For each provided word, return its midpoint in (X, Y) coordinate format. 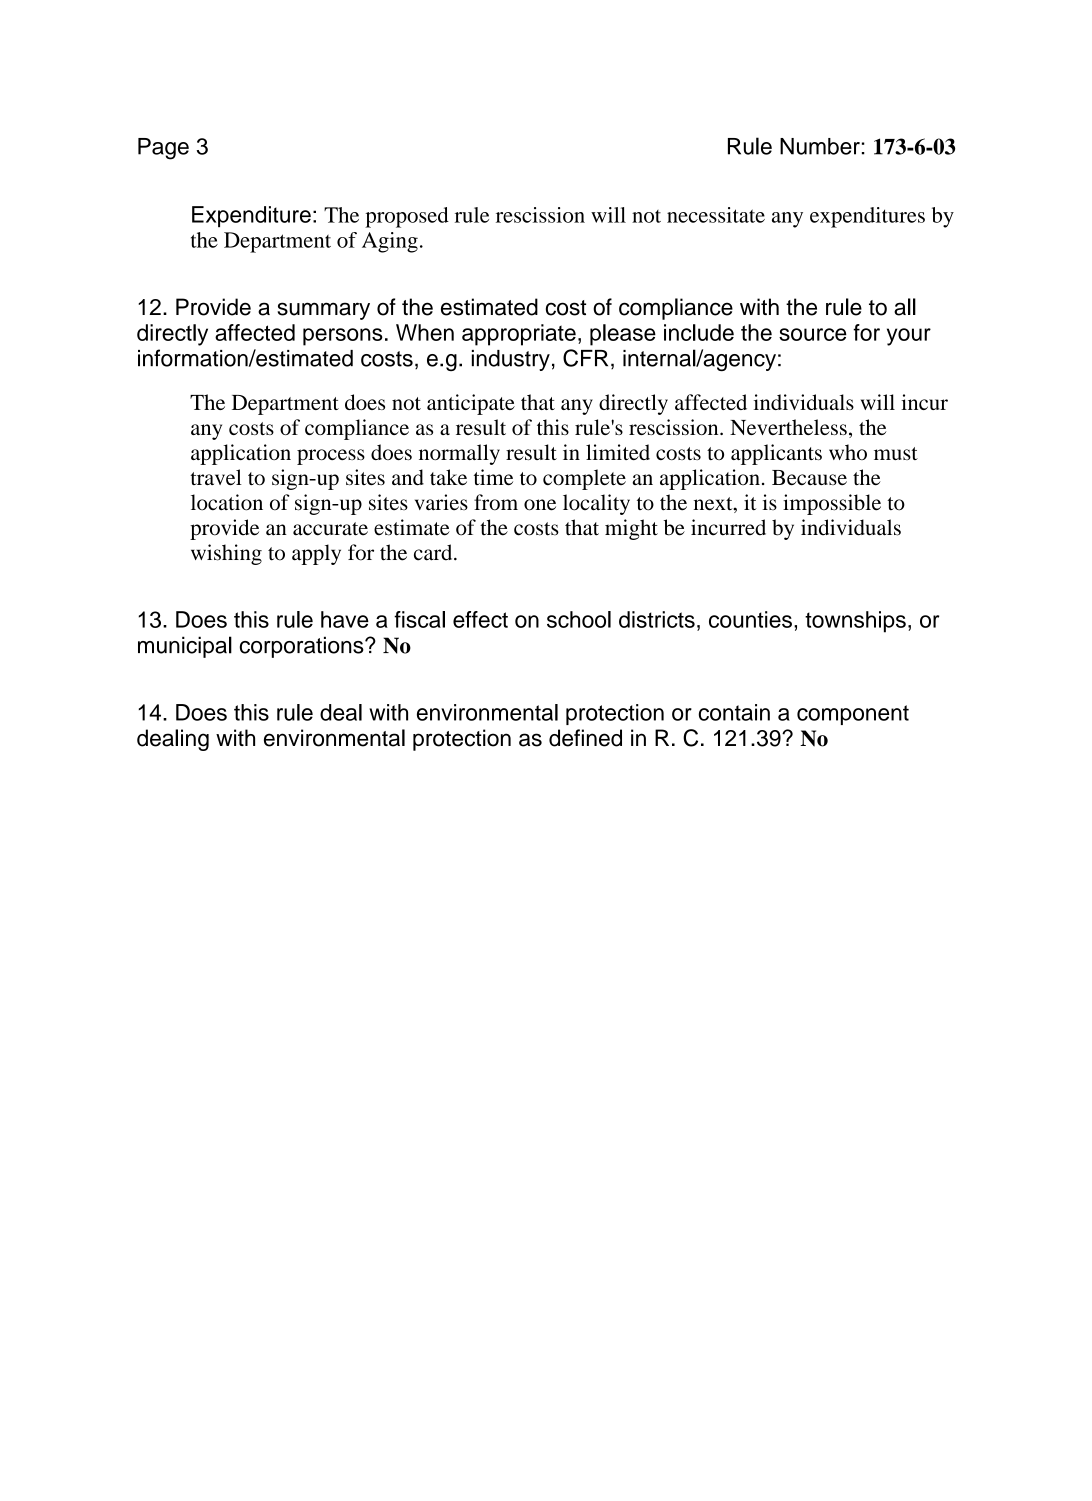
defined (585, 738)
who (848, 452)
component (853, 715)
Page (163, 149)
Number (820, 146)
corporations (303, 647)
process (331, 457)
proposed (407, 217)
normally (459, 454)
